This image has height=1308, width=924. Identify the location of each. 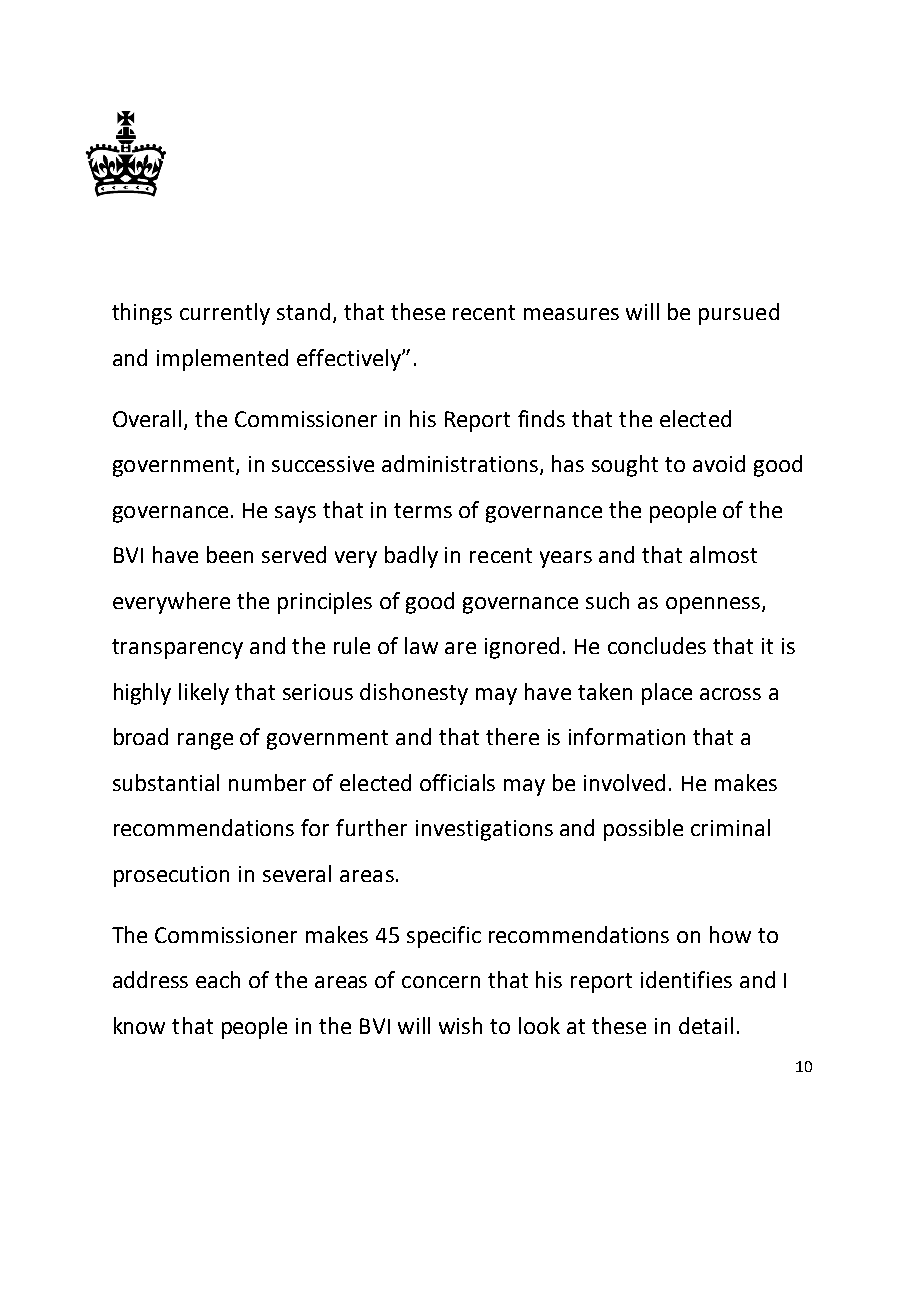
(218, 979).
